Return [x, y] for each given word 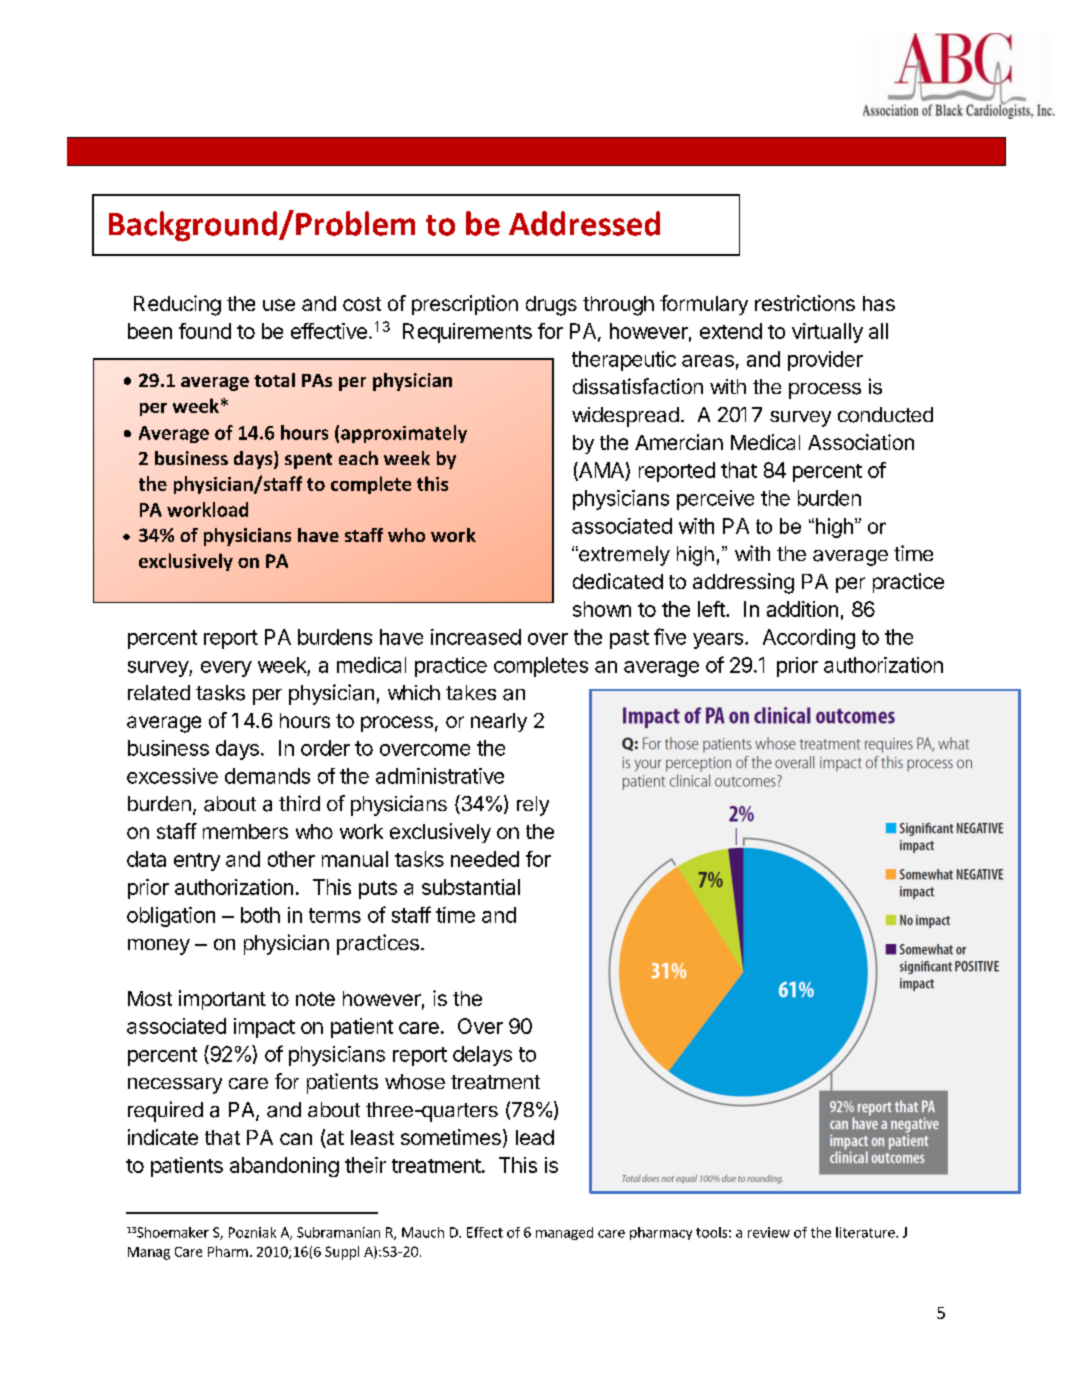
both [260, 915]
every [226, 669]
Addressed [584, 223]
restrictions [805, 303]
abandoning [284, 1167]
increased [476, 637]
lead [535, 1137]
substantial [471, 887]
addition [802, 609]
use [279, 305]
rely [533, 806]
